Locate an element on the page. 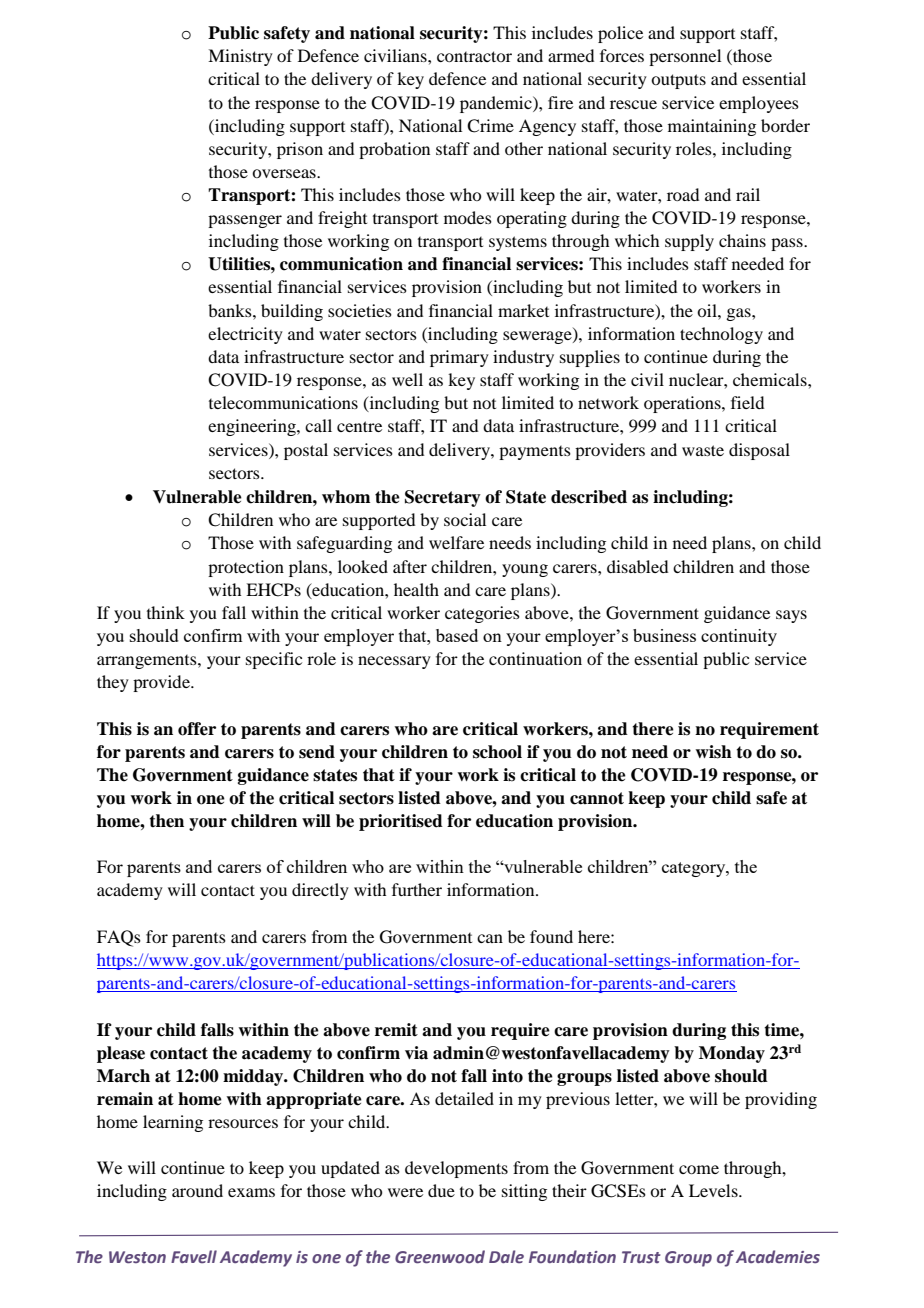 This document has height=1308, width=924. Levels is located at coordinates (714, 1190).
